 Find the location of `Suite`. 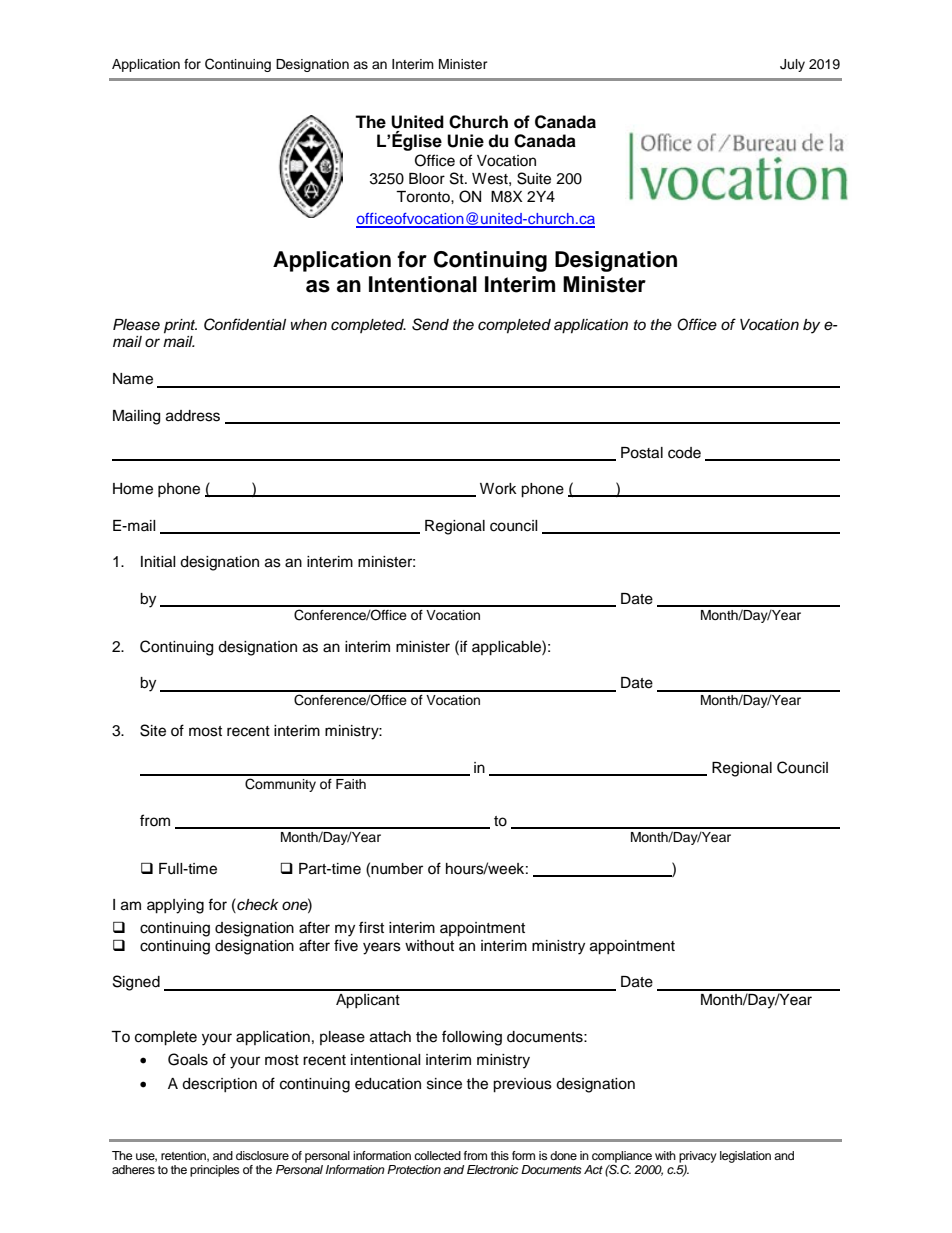

Suite is located at coordinates (534, 178).
